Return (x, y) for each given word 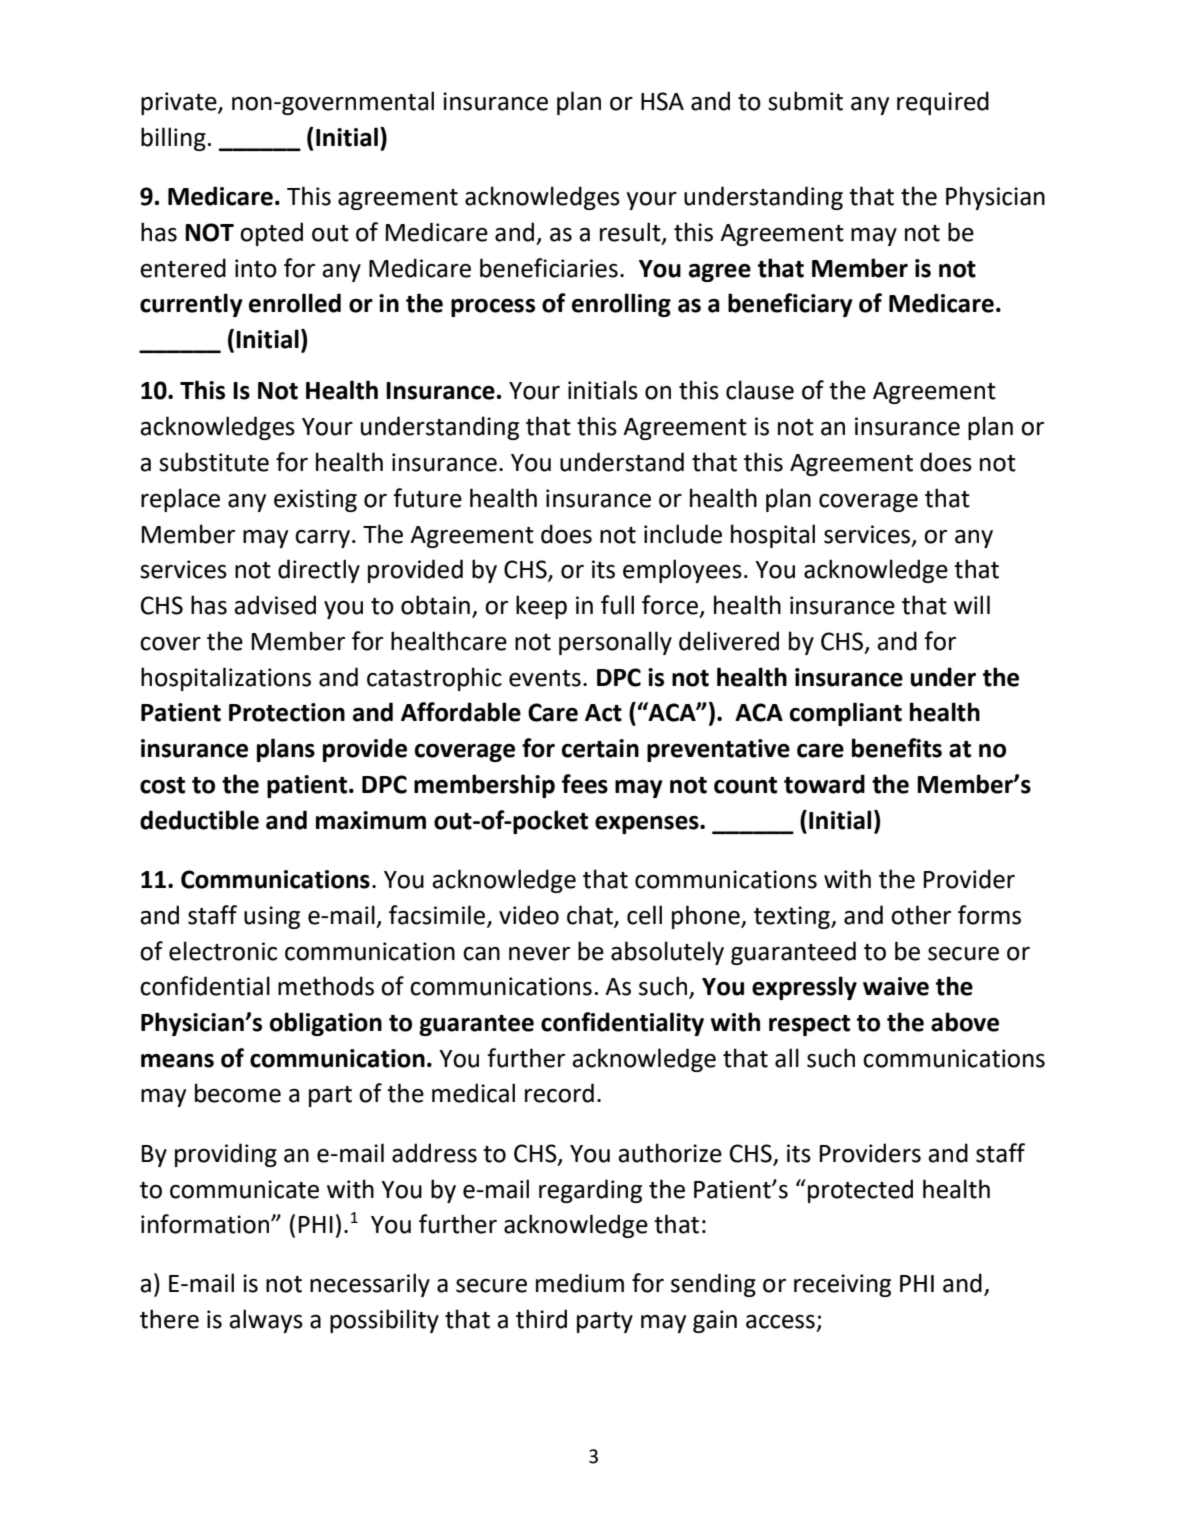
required (943, 103)
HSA (662, 101)
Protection (287, 712)
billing (173, 139)
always (266, 1321)
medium (580, 1283)
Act (603, 713)
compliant (846, 714)
